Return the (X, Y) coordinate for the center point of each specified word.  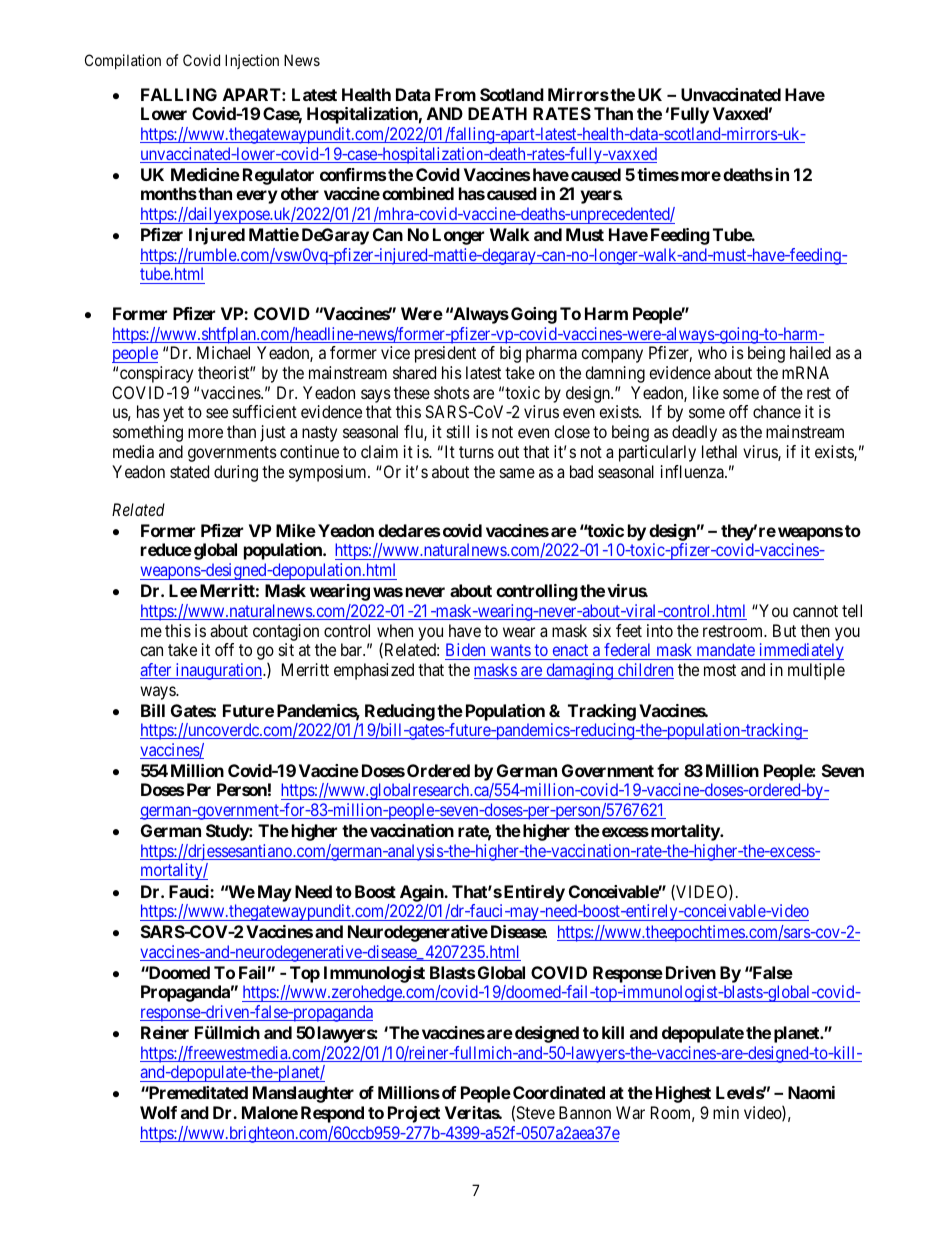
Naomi (811, 1092)
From (455, 94)
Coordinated (559, 1092)
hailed (810, 352)
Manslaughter (303, 1094)
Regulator (278, 176)
